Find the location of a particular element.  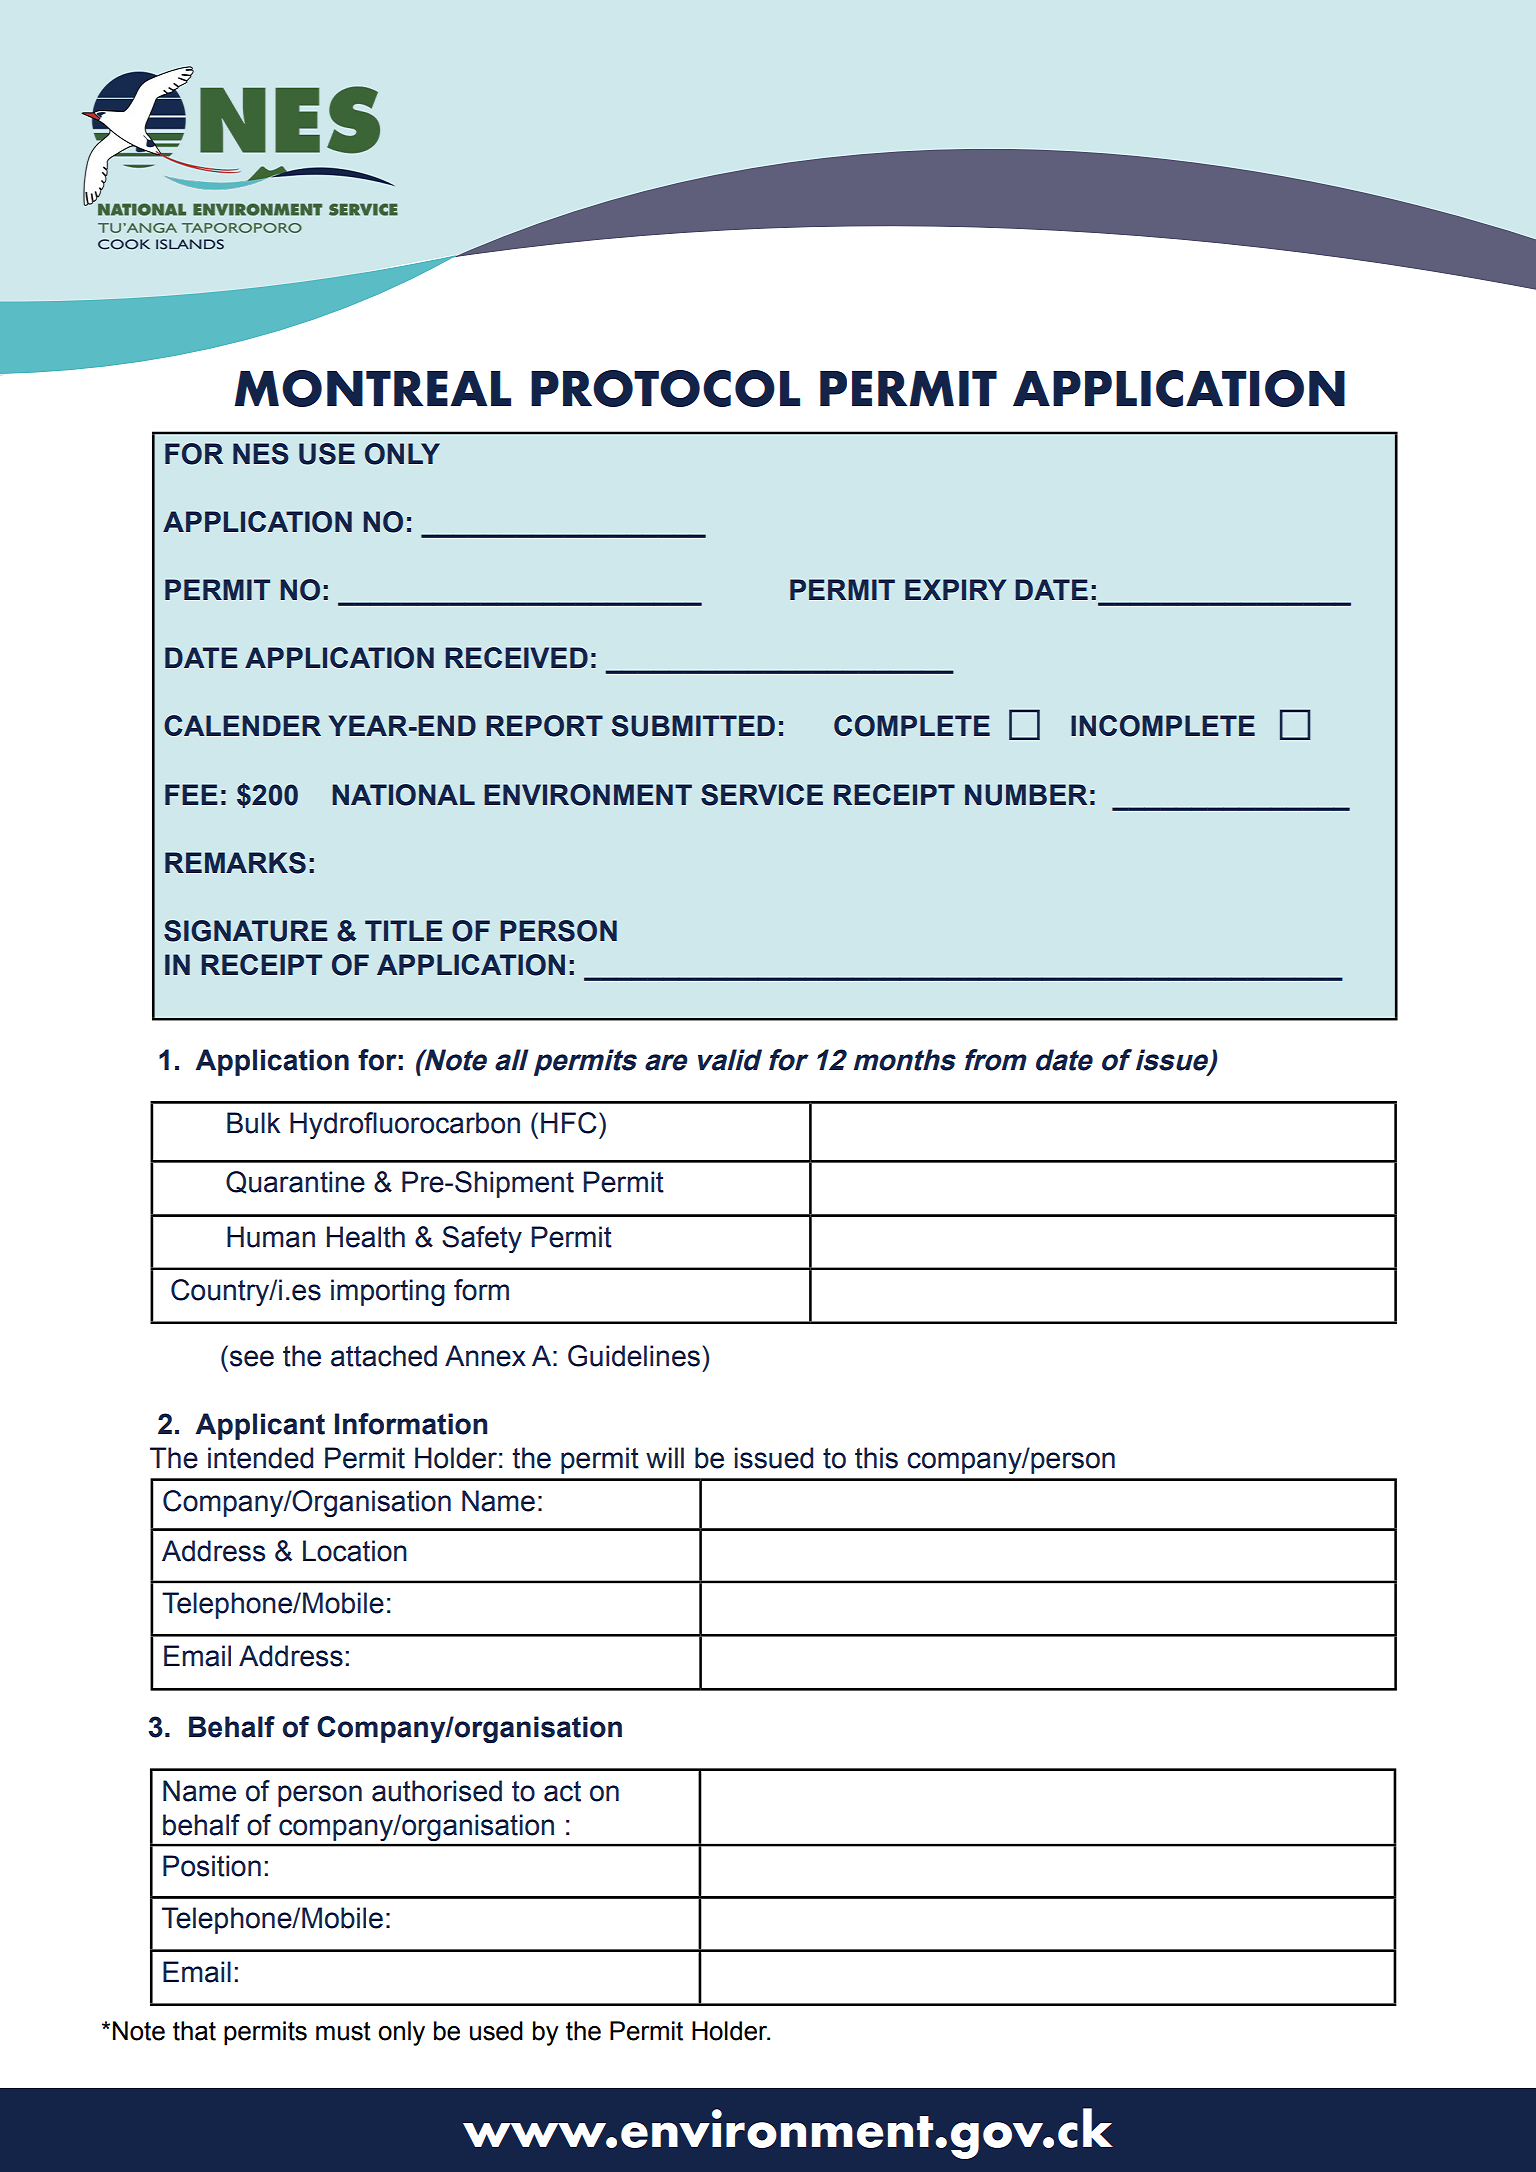

REMARKS is located at coordinates (235, 863).
